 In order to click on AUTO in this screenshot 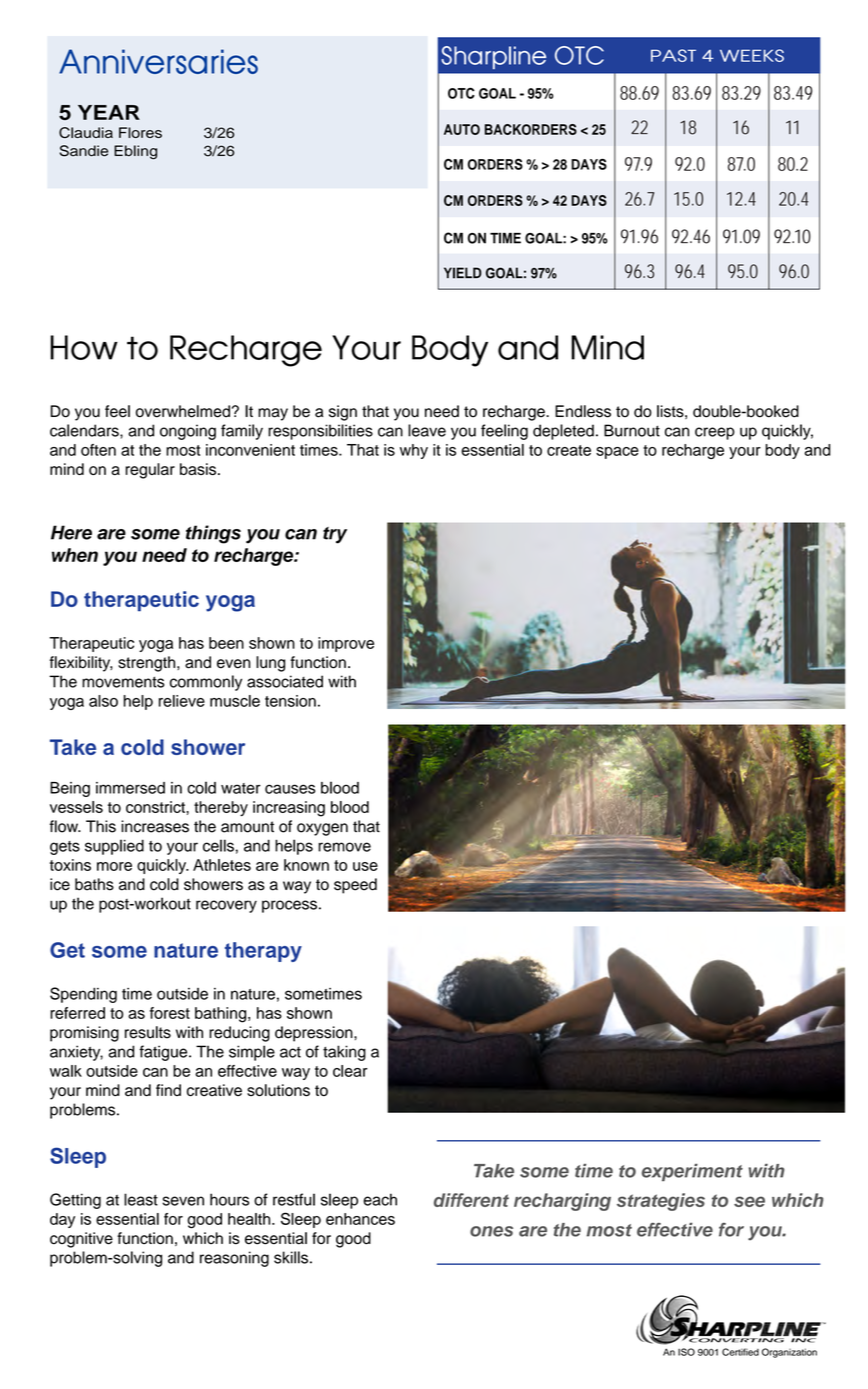, I will do `click(462, 129)`.
